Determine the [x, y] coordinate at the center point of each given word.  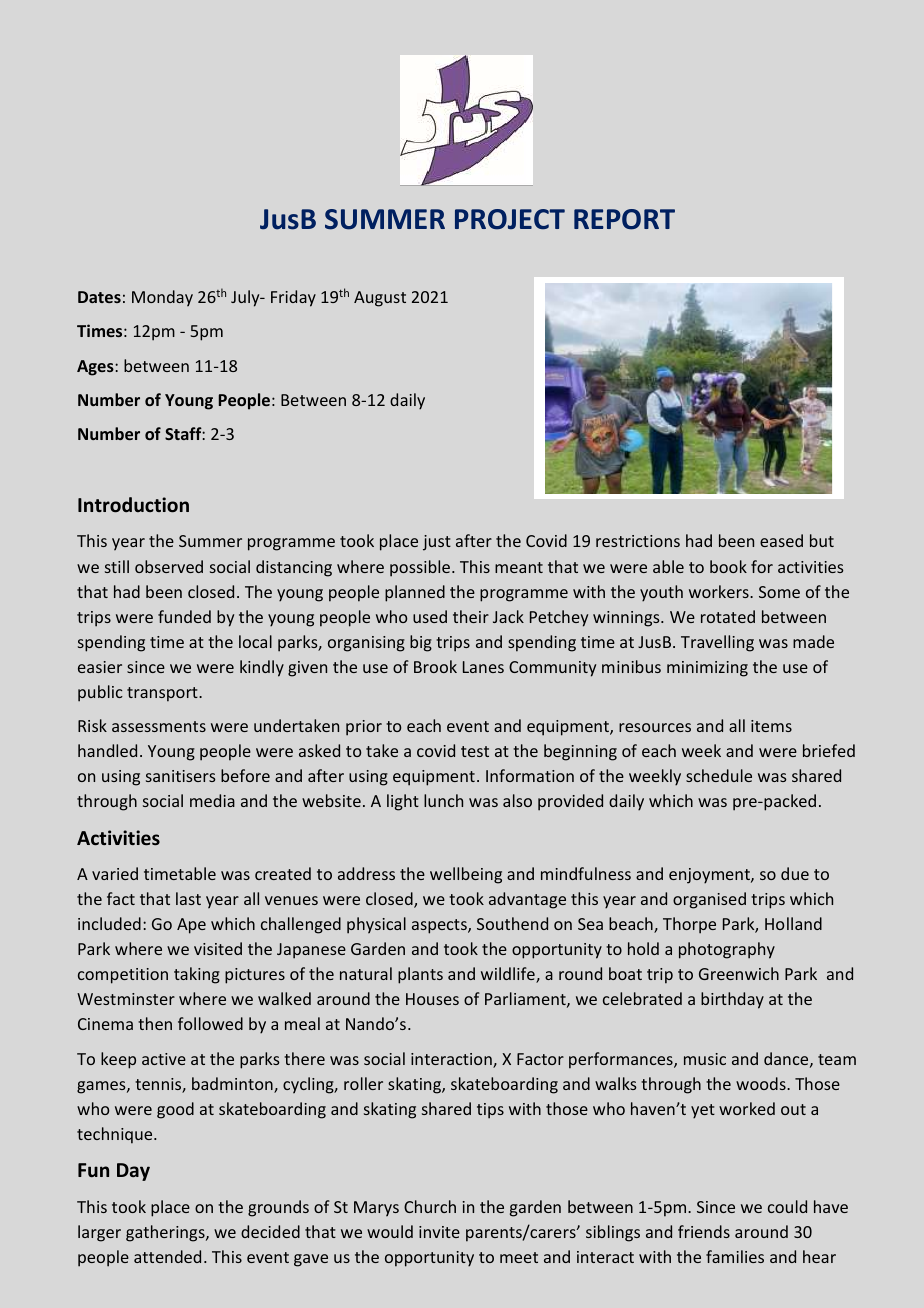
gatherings [166, 1233]
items [771, 726]
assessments [159, 726]
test [475, 751]
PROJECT [510, 219]
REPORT [624, 219]
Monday [162, 298]
